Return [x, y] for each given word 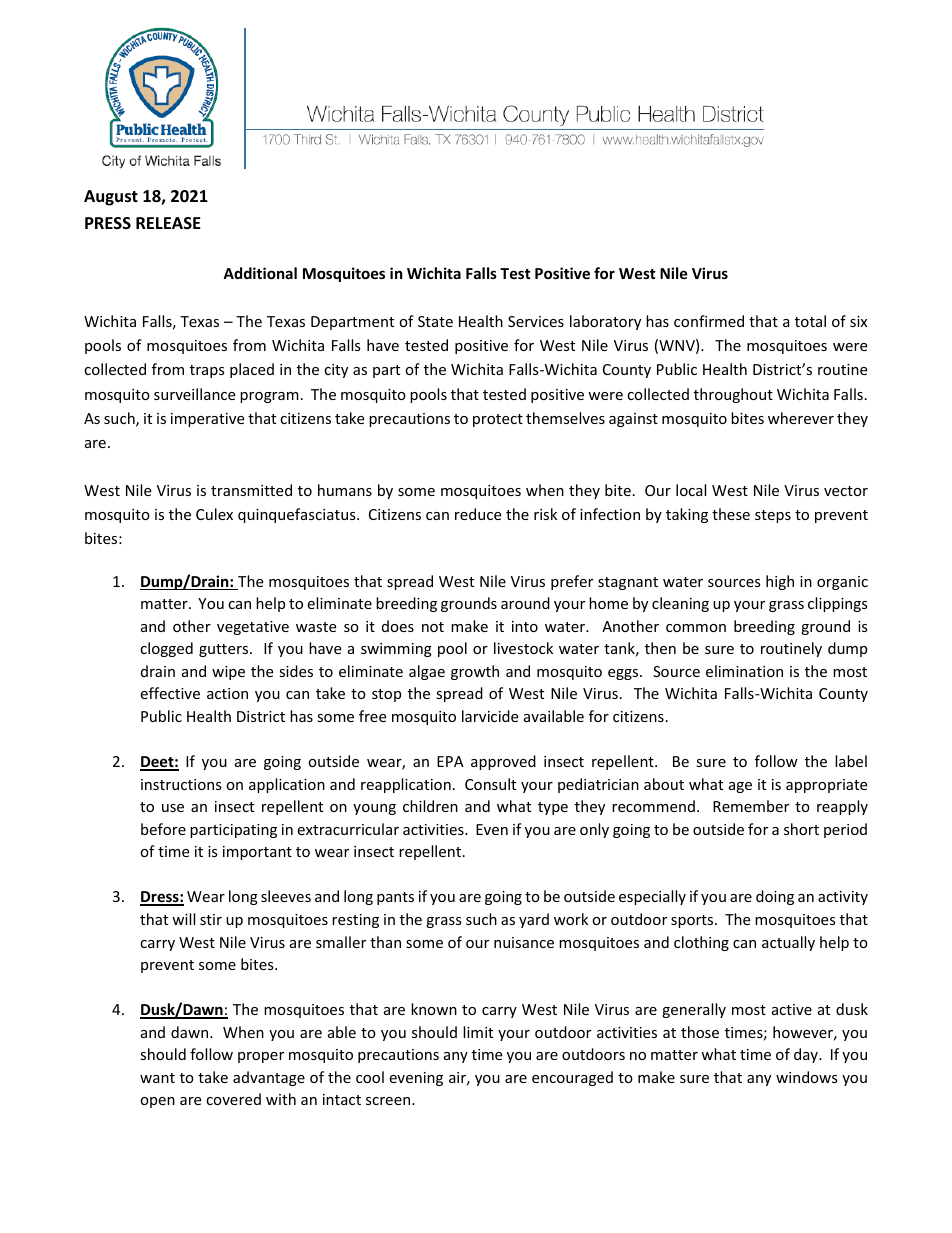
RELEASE [168, 223]
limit [478, 1032]
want [157, 1078]
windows [807, 1077]
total [810, 321]
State [435, 321]
